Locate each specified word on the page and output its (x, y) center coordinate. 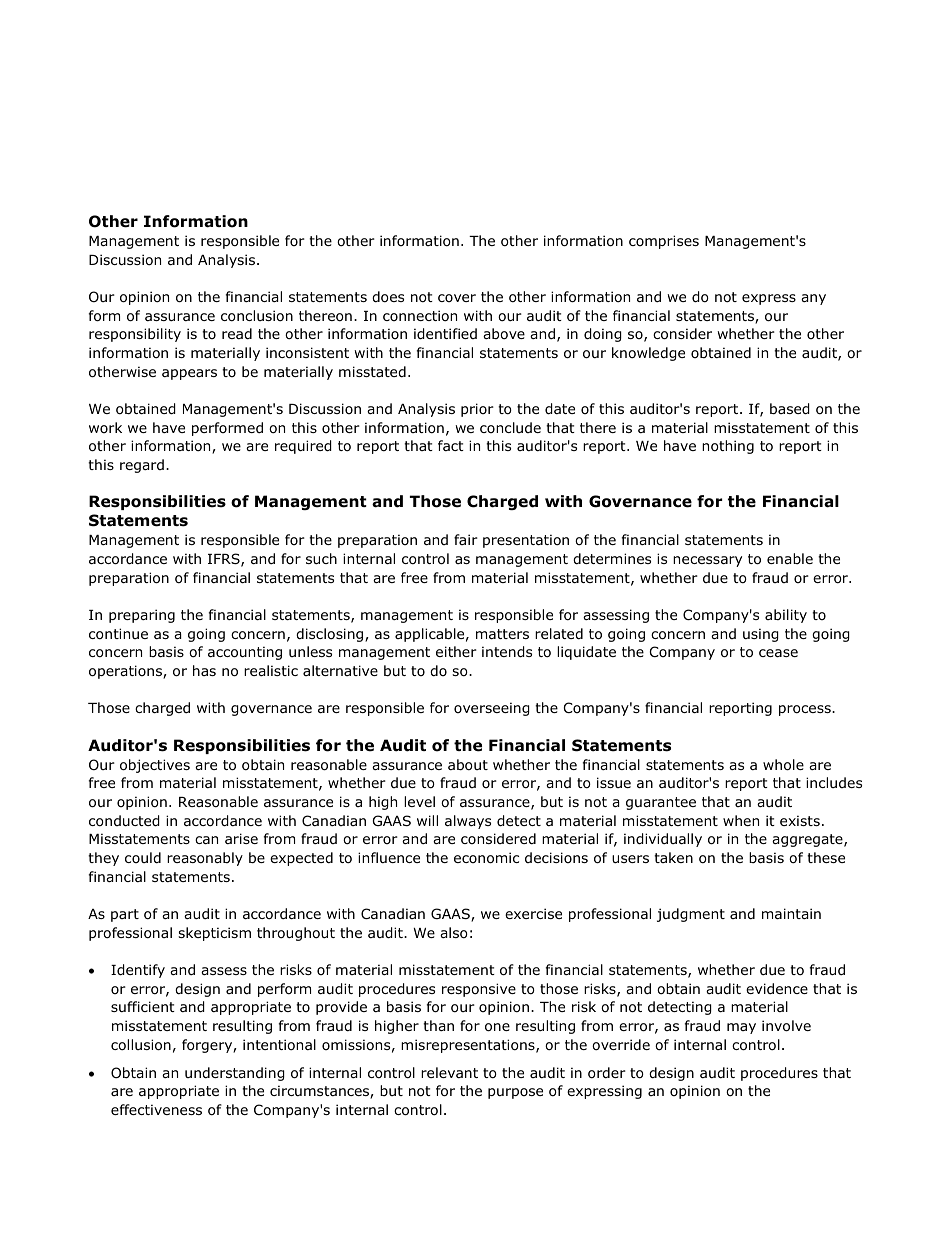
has (204, 670)
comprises (664, 242)
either (456, 651)
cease (778, 653)
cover (457, 298)
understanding (235, 1074)
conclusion (257, 316)
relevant (449, 1072)
